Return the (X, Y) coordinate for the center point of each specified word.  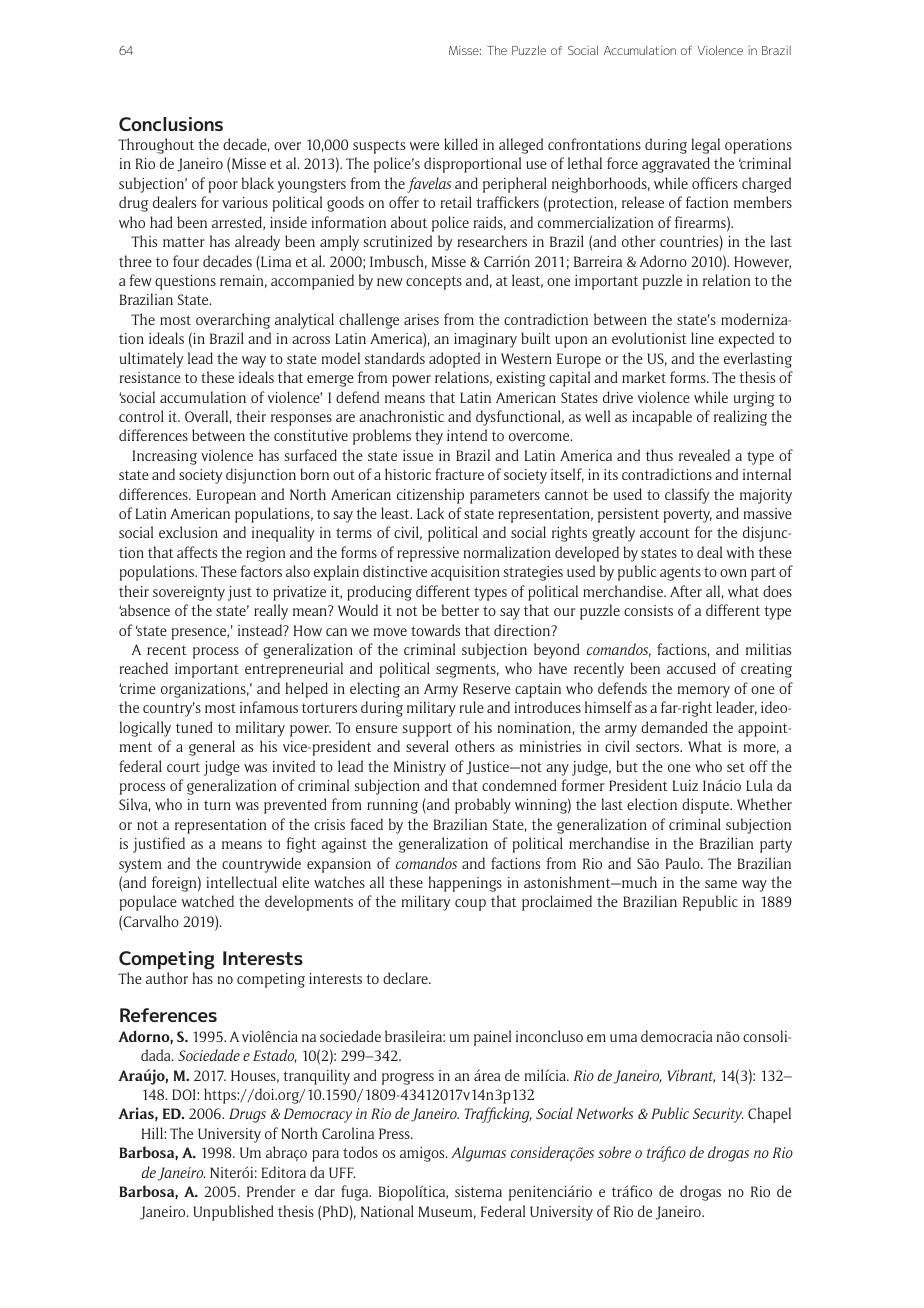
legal (706, 146)
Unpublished (234, 1213)
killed (461, 144)
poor (223, 187)
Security (718, 1115)
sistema (478, 1191)
